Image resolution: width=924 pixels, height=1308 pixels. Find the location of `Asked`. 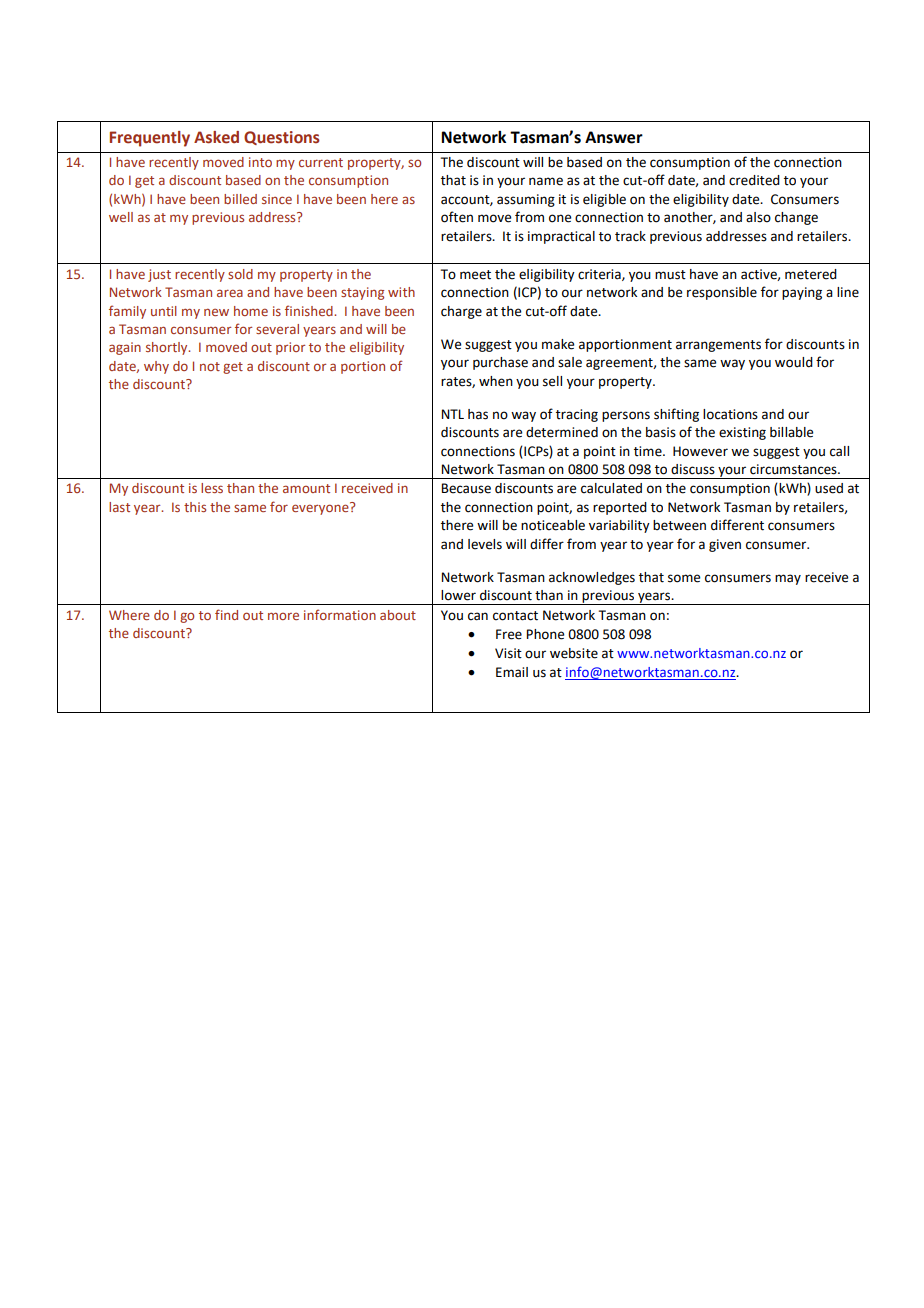

Asked is located at coordinates (216, 137).
